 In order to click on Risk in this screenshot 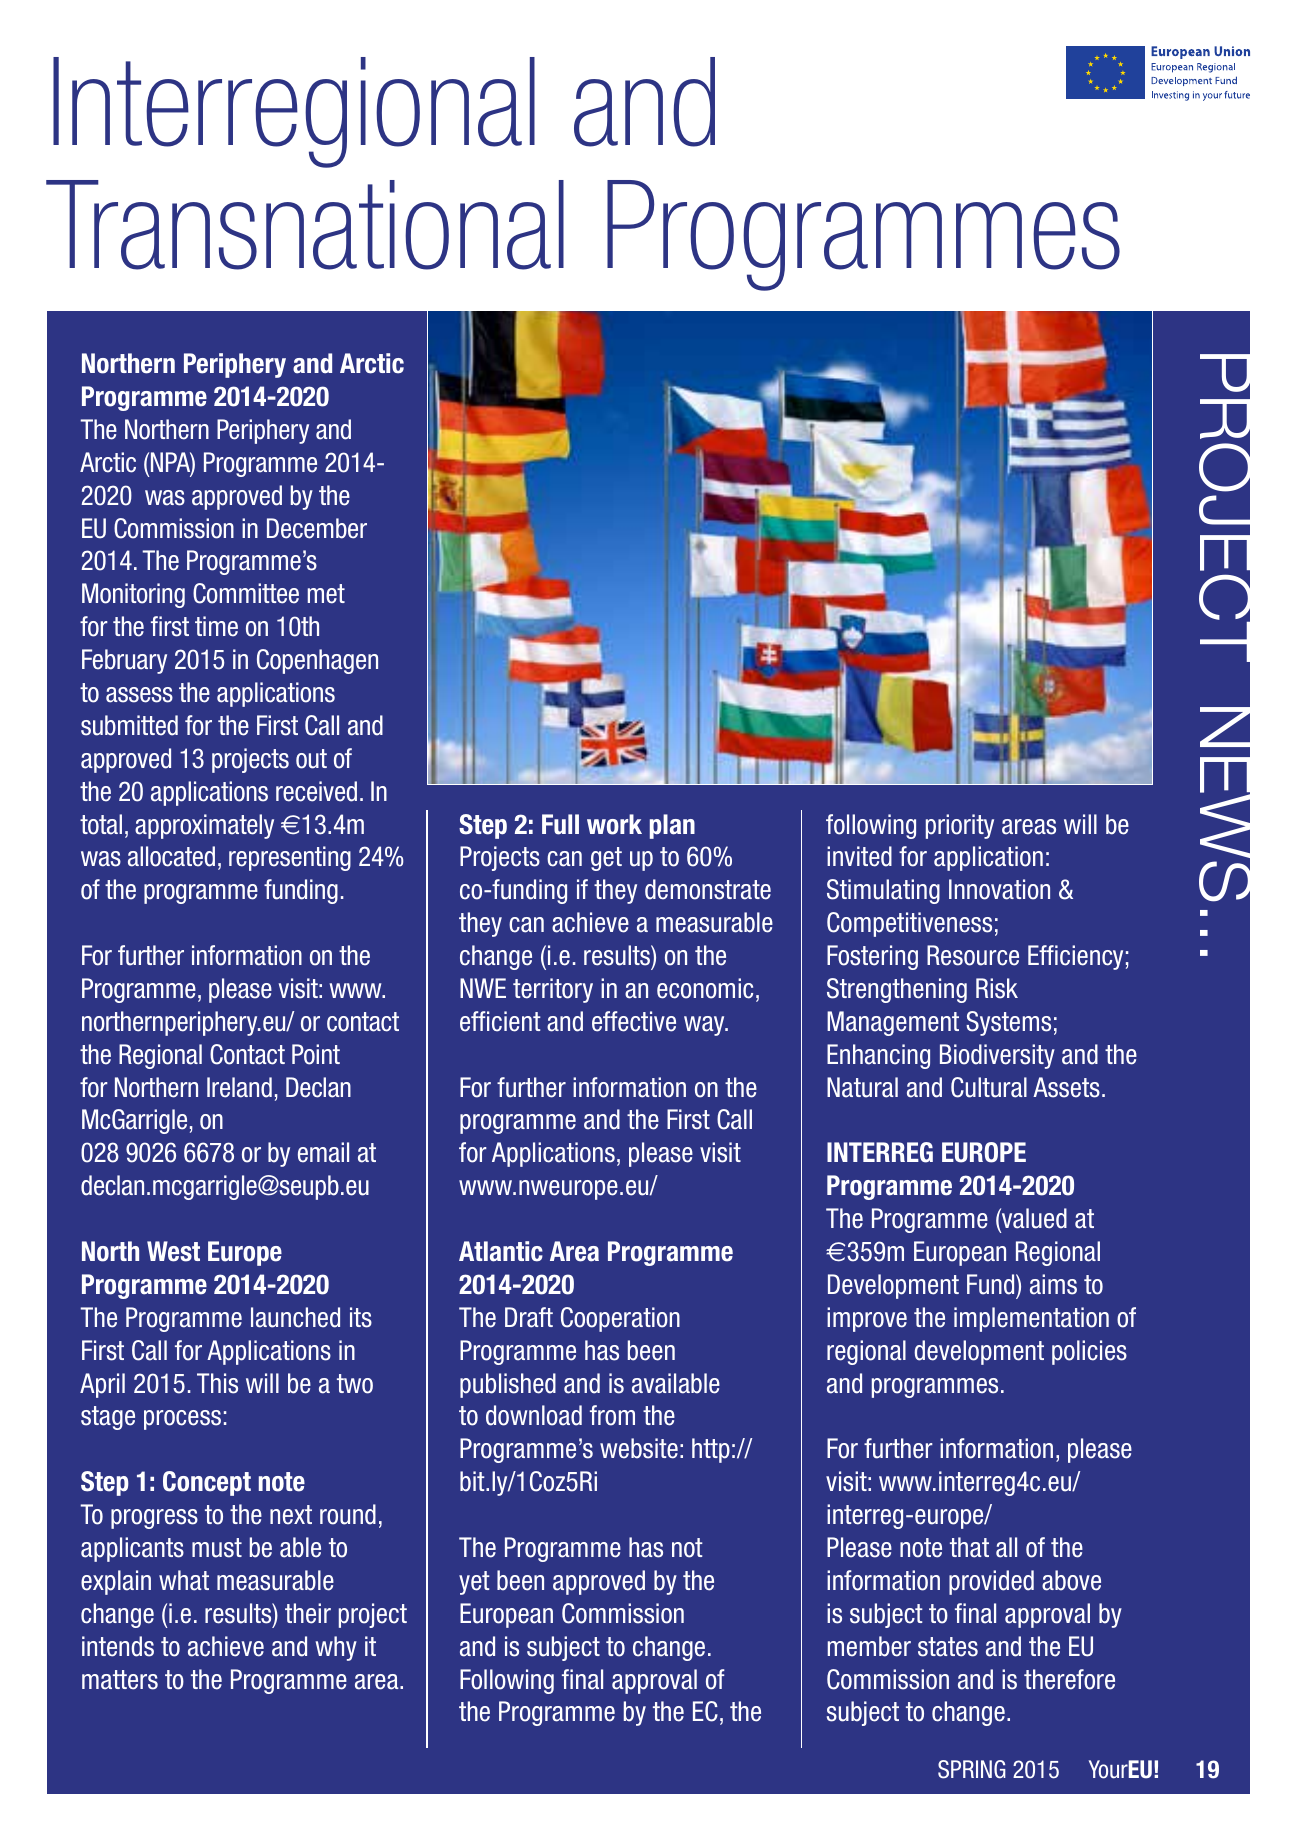, I will do `click(997, 988)`.
